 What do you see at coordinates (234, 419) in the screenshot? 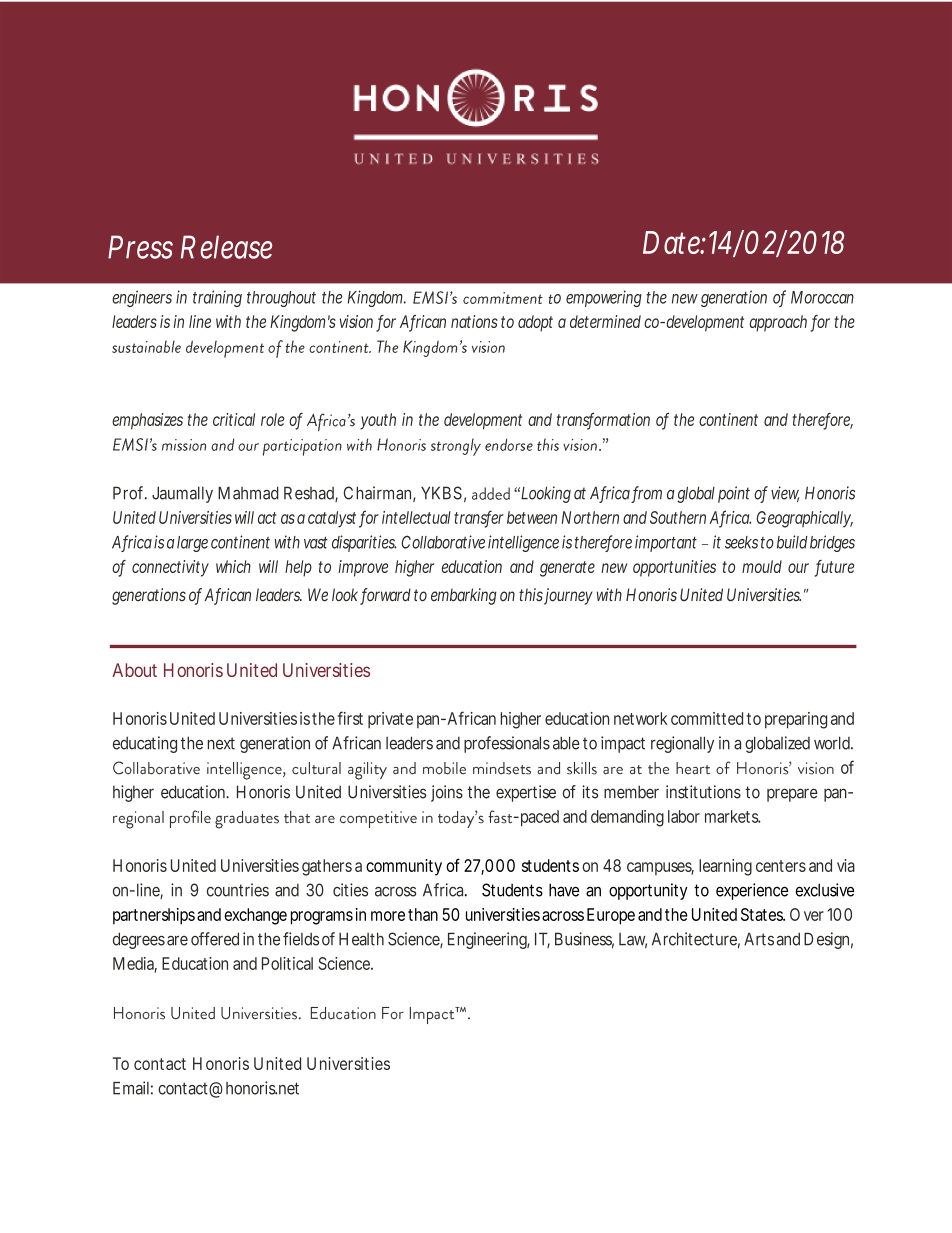
I see `critical` at bounding box center [234, 419].
